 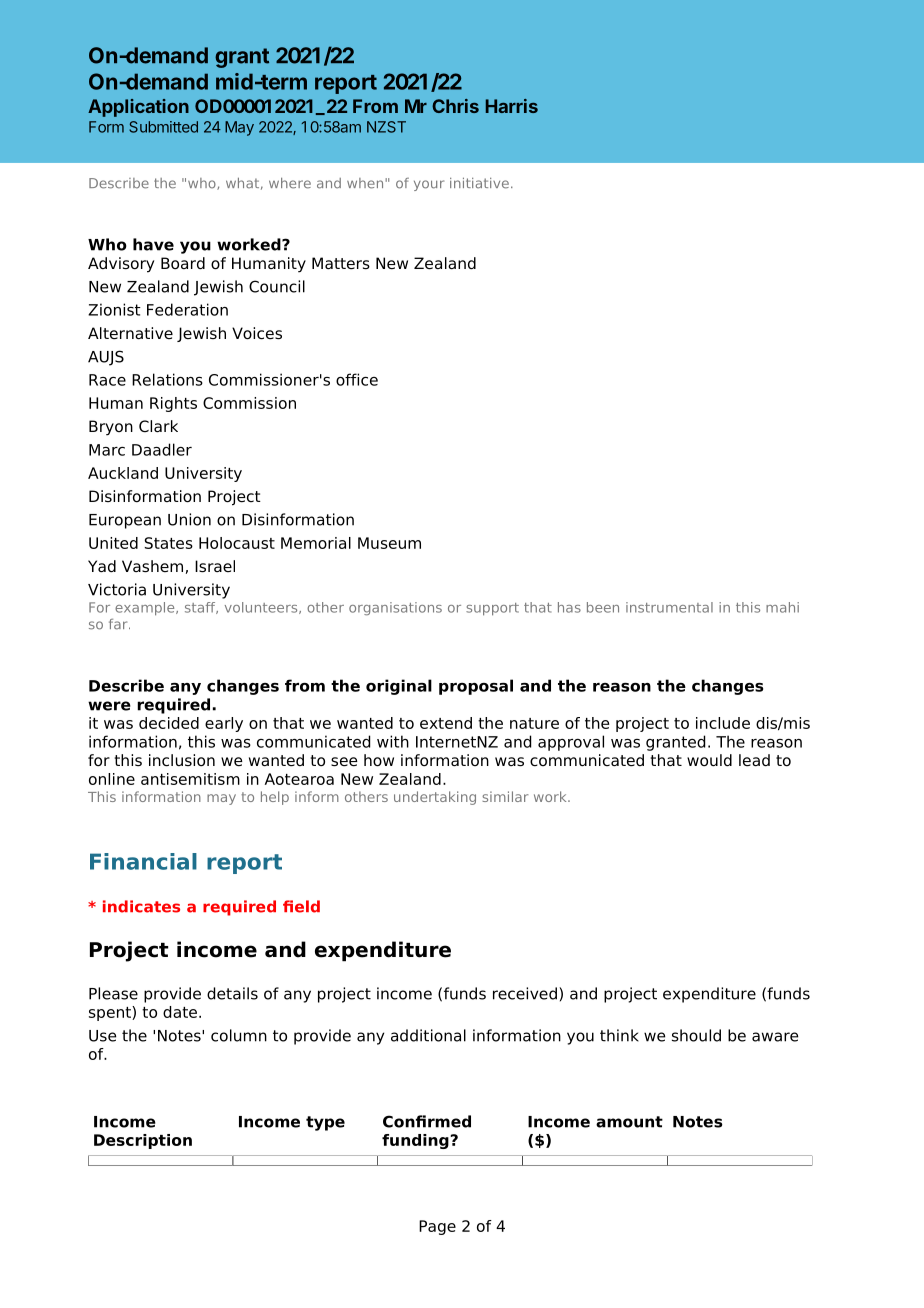 What do you see at coordinates (723, 723) in the image?
I see `include` at bounding box center [723, 723].
